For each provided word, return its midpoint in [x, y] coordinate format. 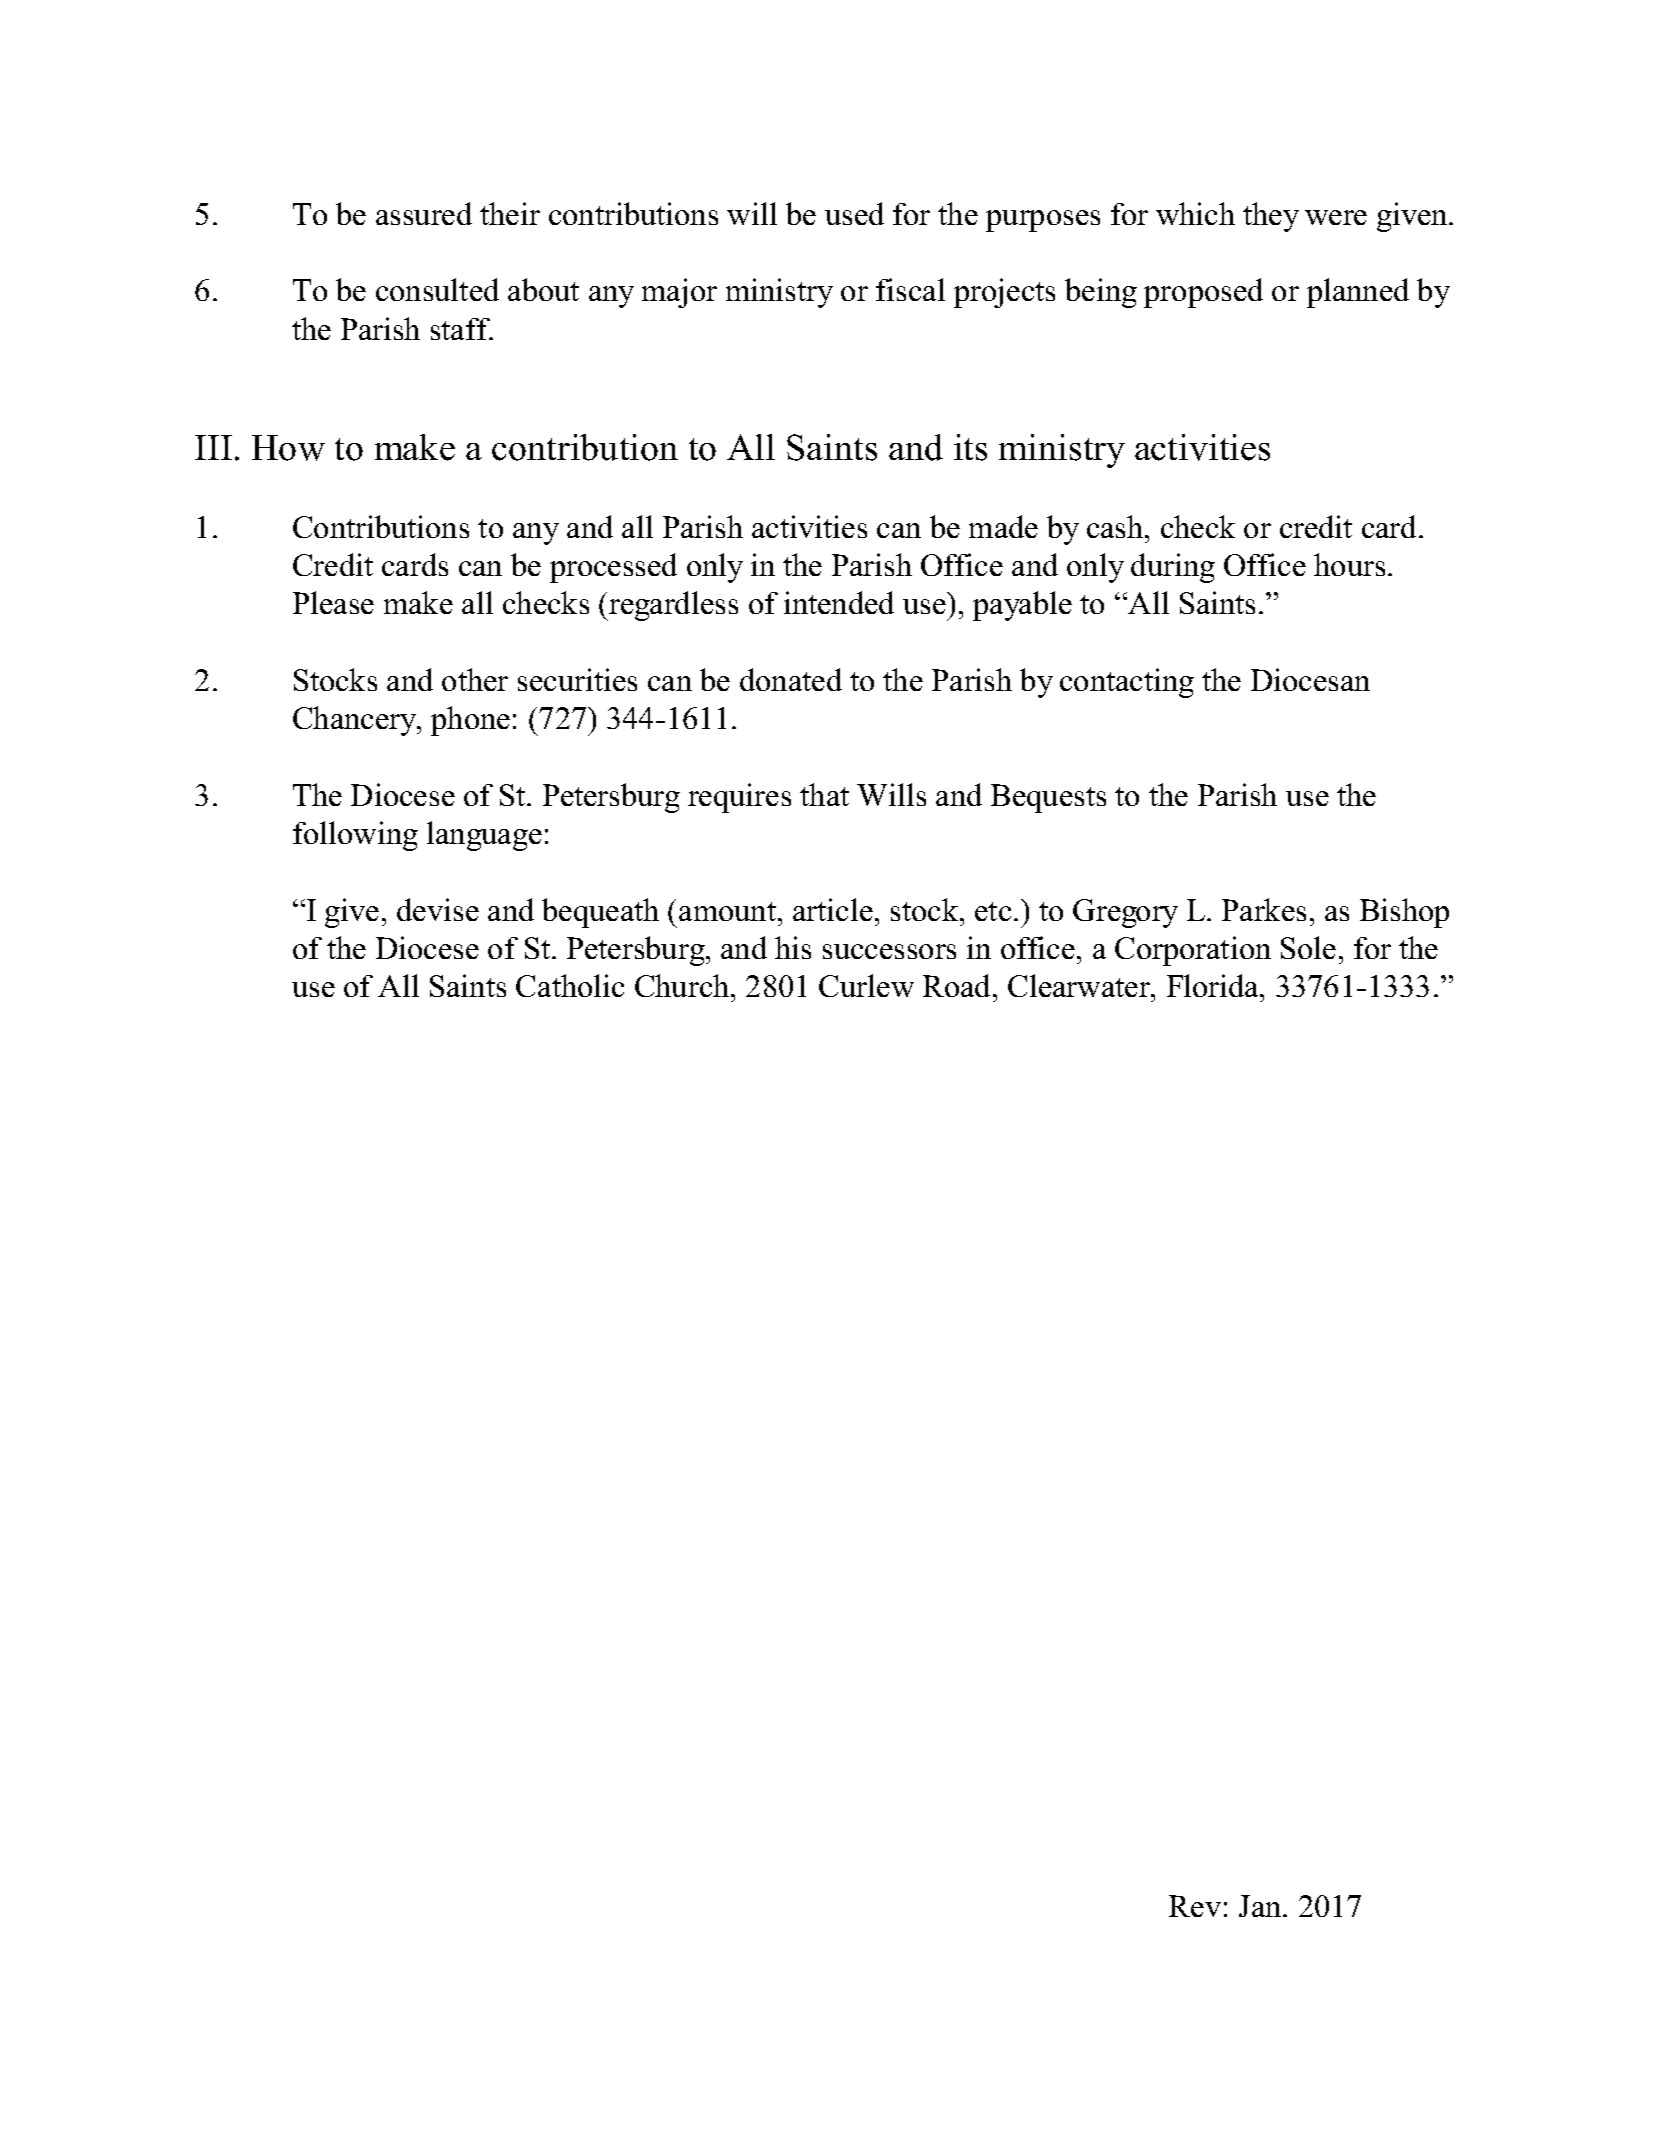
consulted [437, 289]
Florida [1214, 985]
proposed [1203, 293]
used [854, 213]
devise [438, 909]
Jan [1261, 1906]
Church [683, 985]
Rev [1195, 1906]
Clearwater [1080, 985]
